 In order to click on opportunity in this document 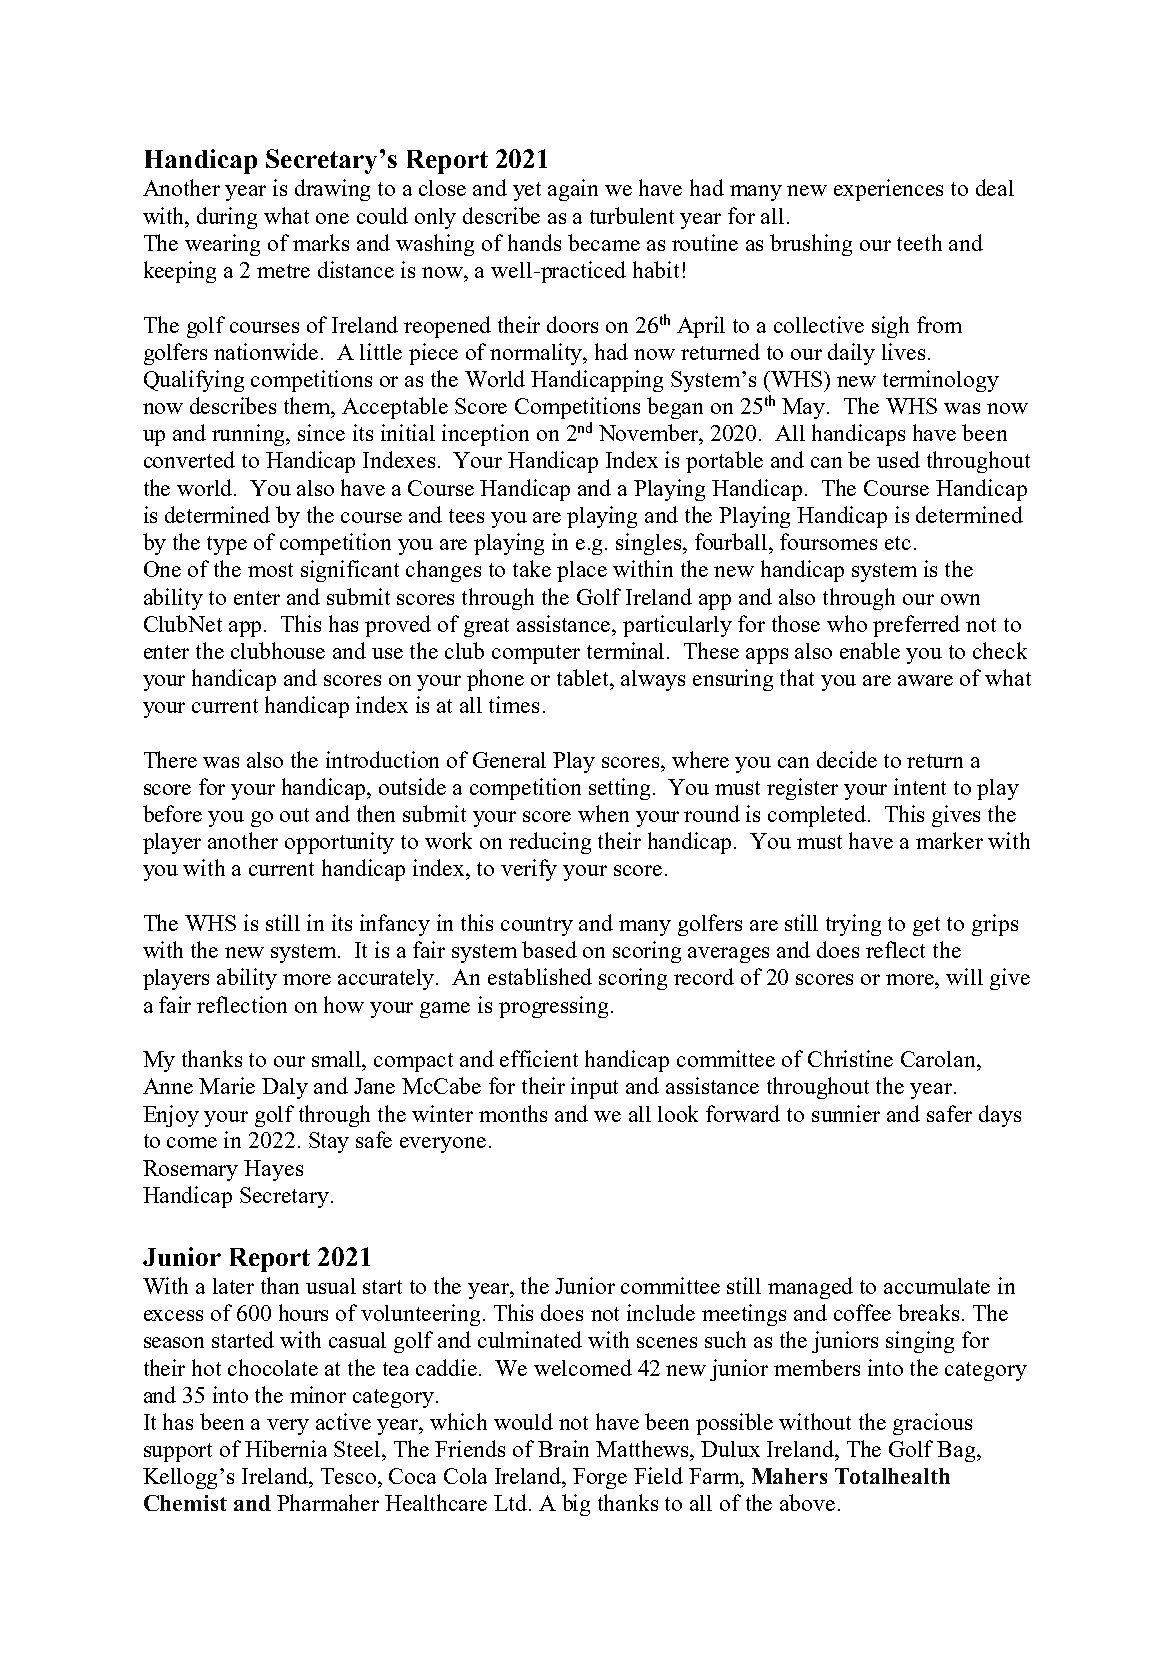, I will do `click(339, 843)`.
